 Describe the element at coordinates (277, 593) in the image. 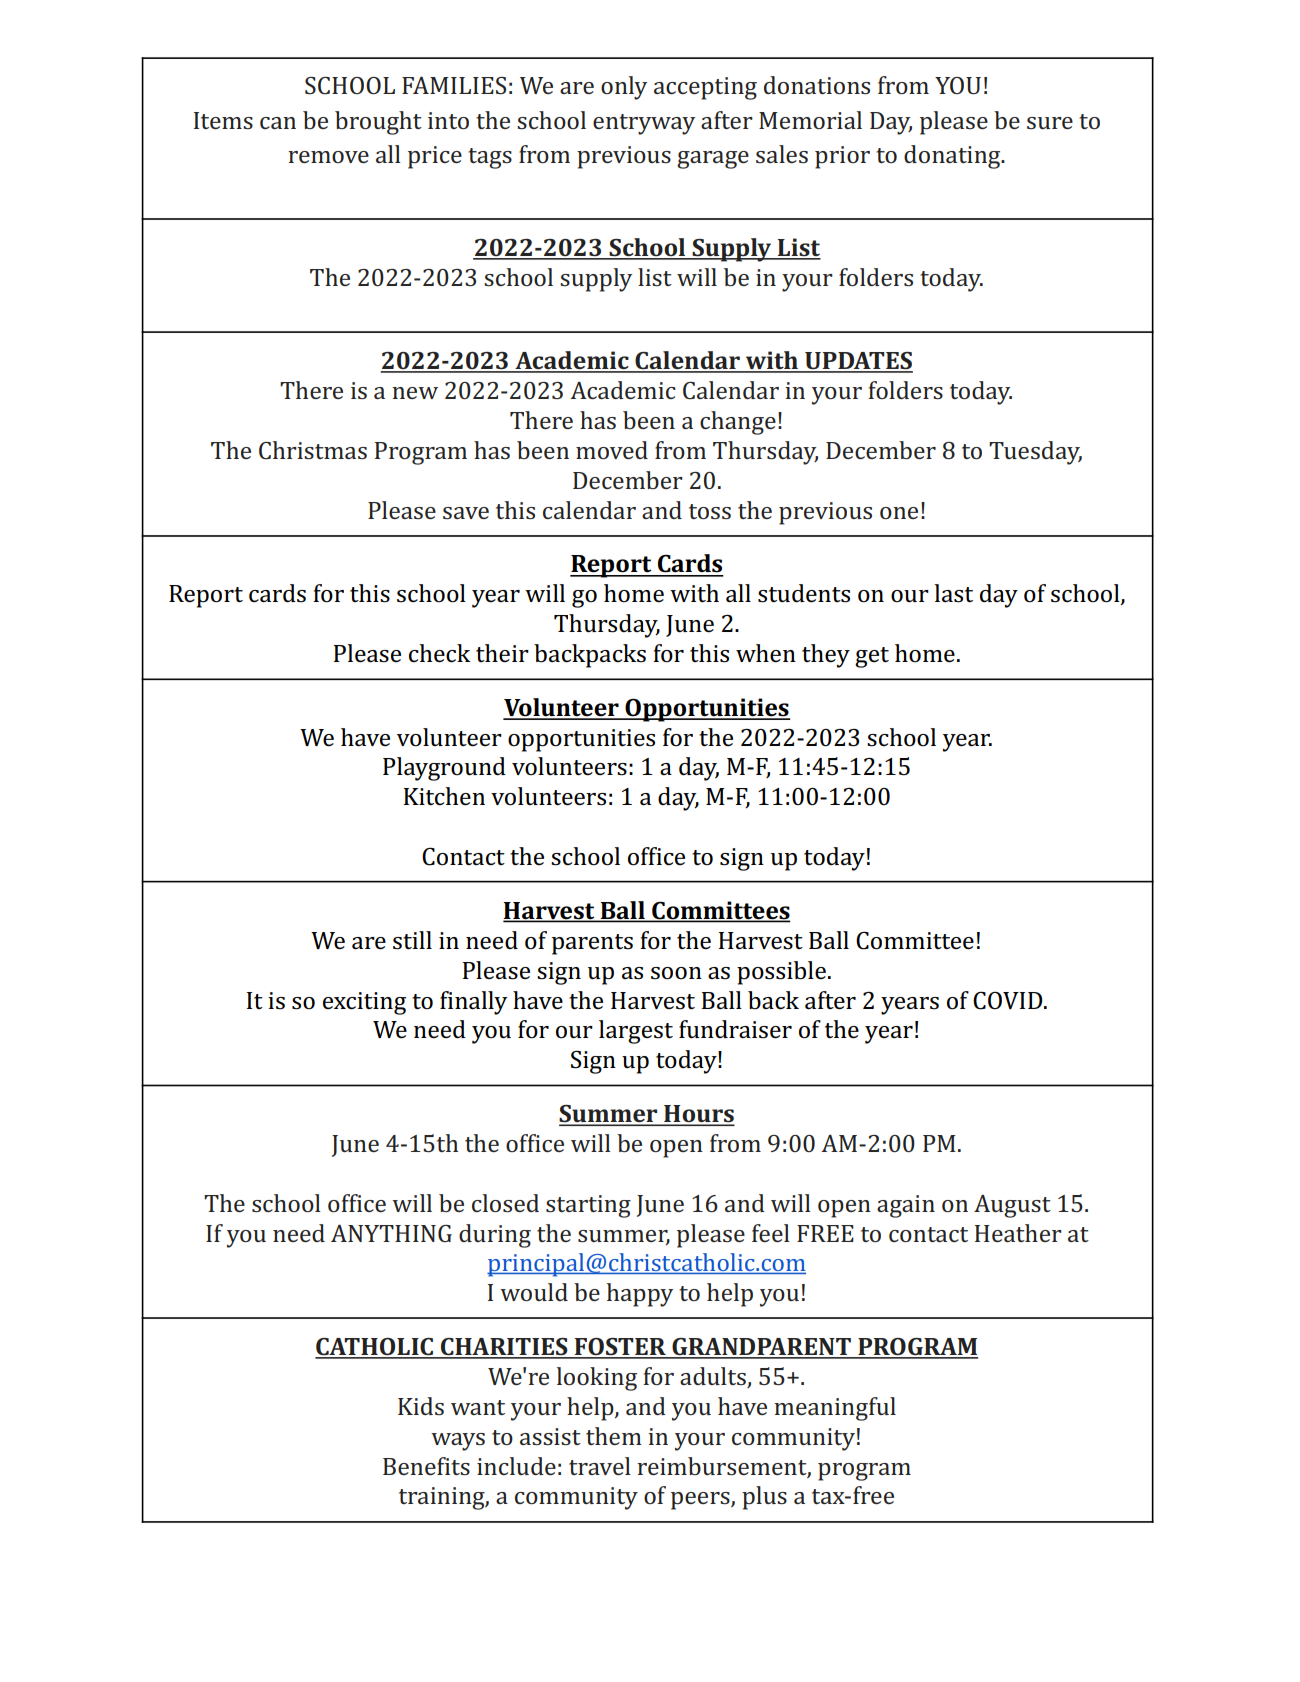

I see `cards` at that location.
